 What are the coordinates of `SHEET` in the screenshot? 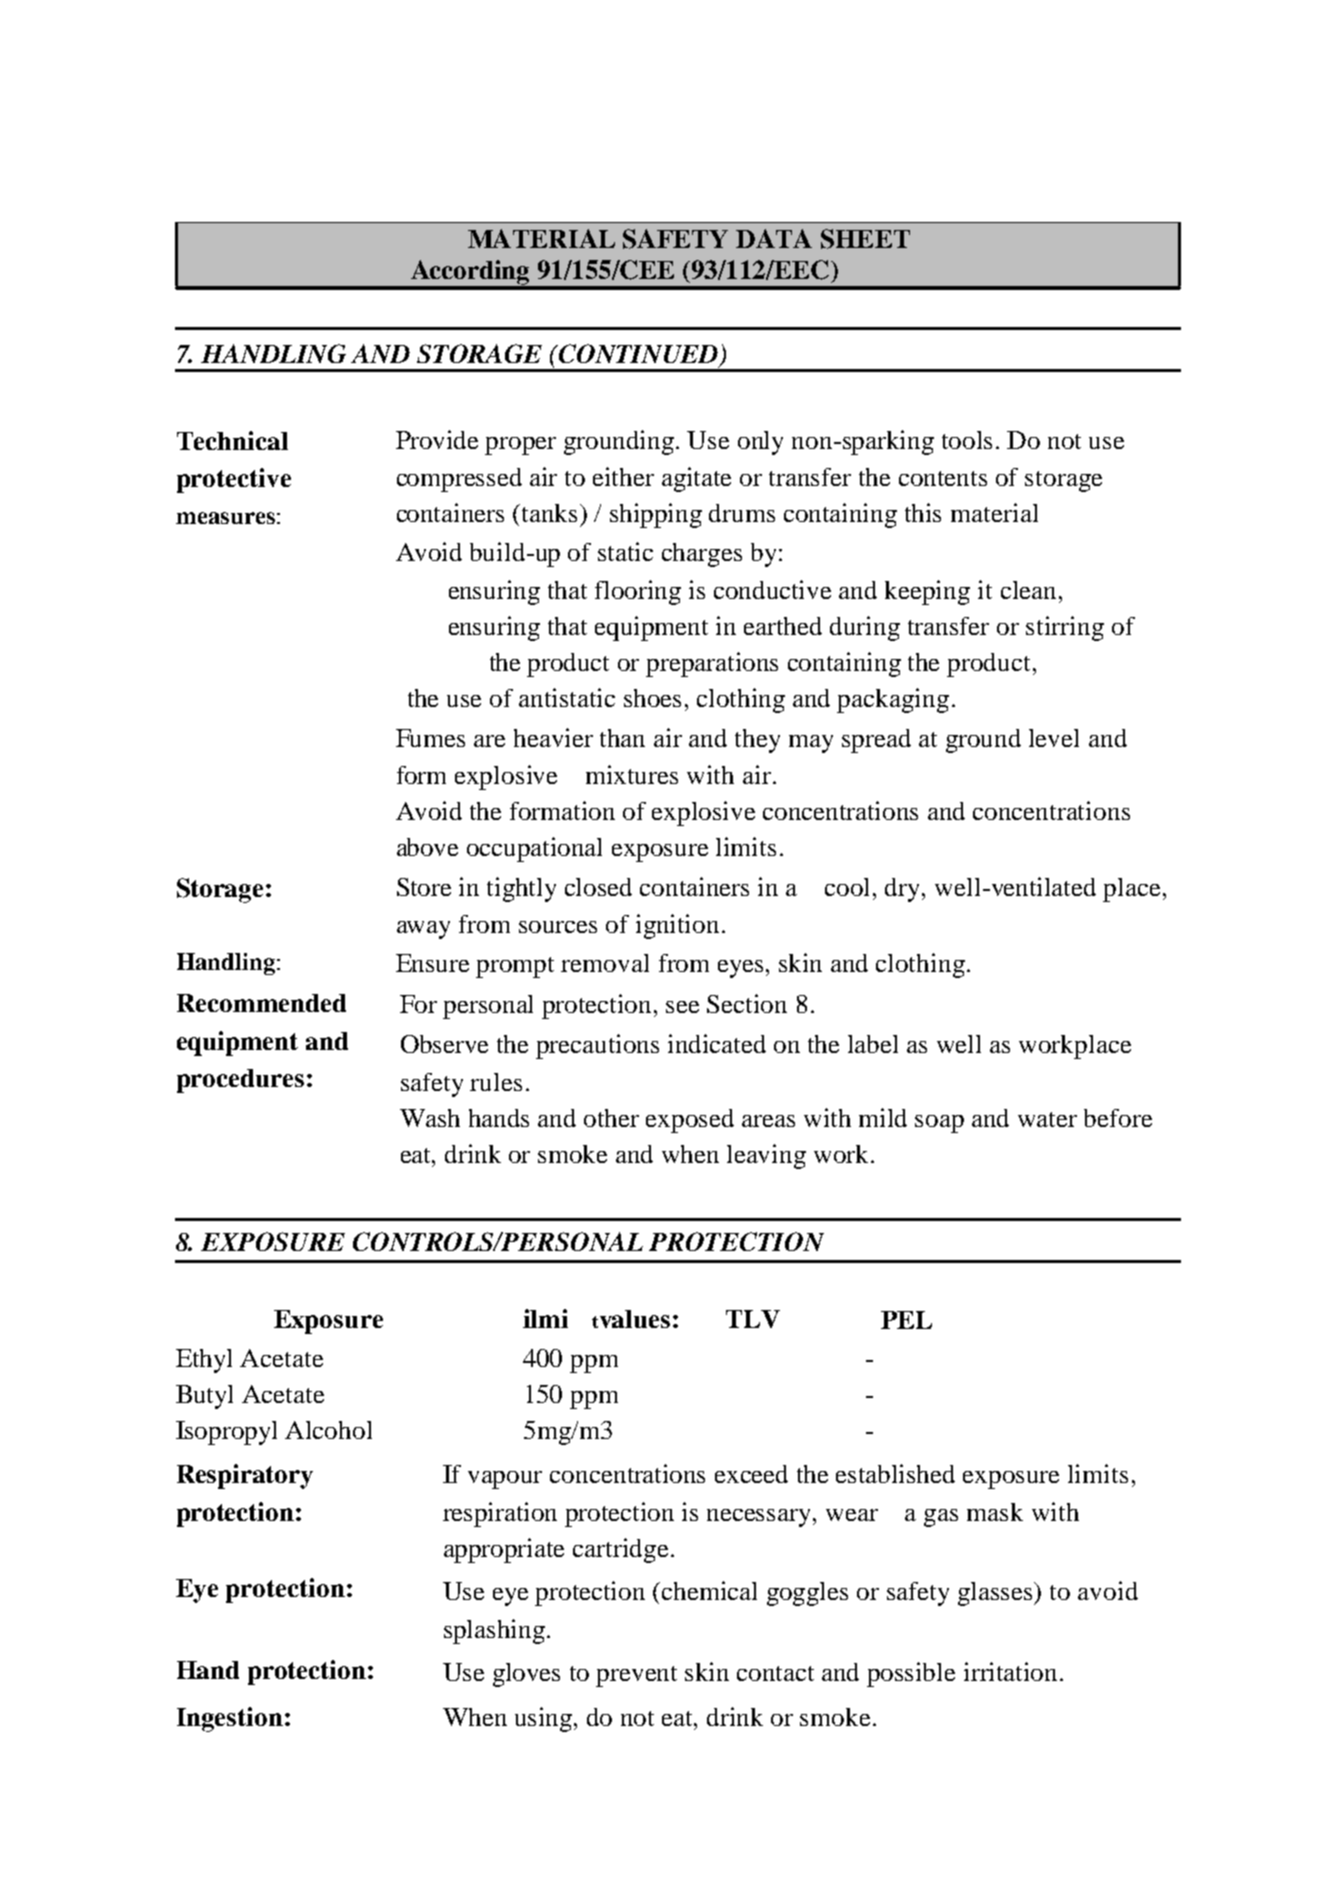 It's located at (865, 239).
